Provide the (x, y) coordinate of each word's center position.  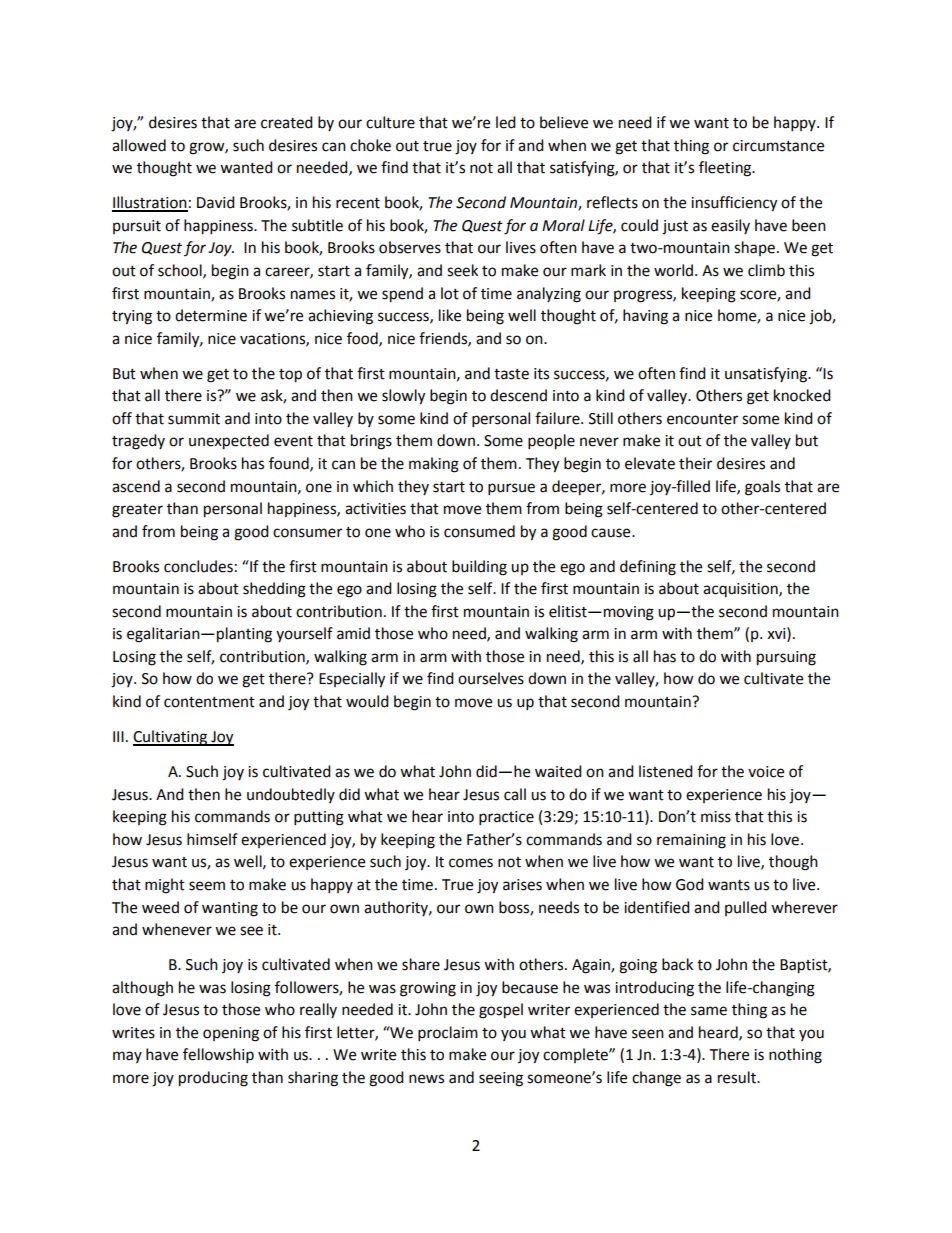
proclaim (448, 1034)
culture (390, 122)
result (738, 1077)
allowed (139, 145)
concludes (198, 566)
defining (648, 568)
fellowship (218, 1056)
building (479, 568)
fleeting (726, 169)
